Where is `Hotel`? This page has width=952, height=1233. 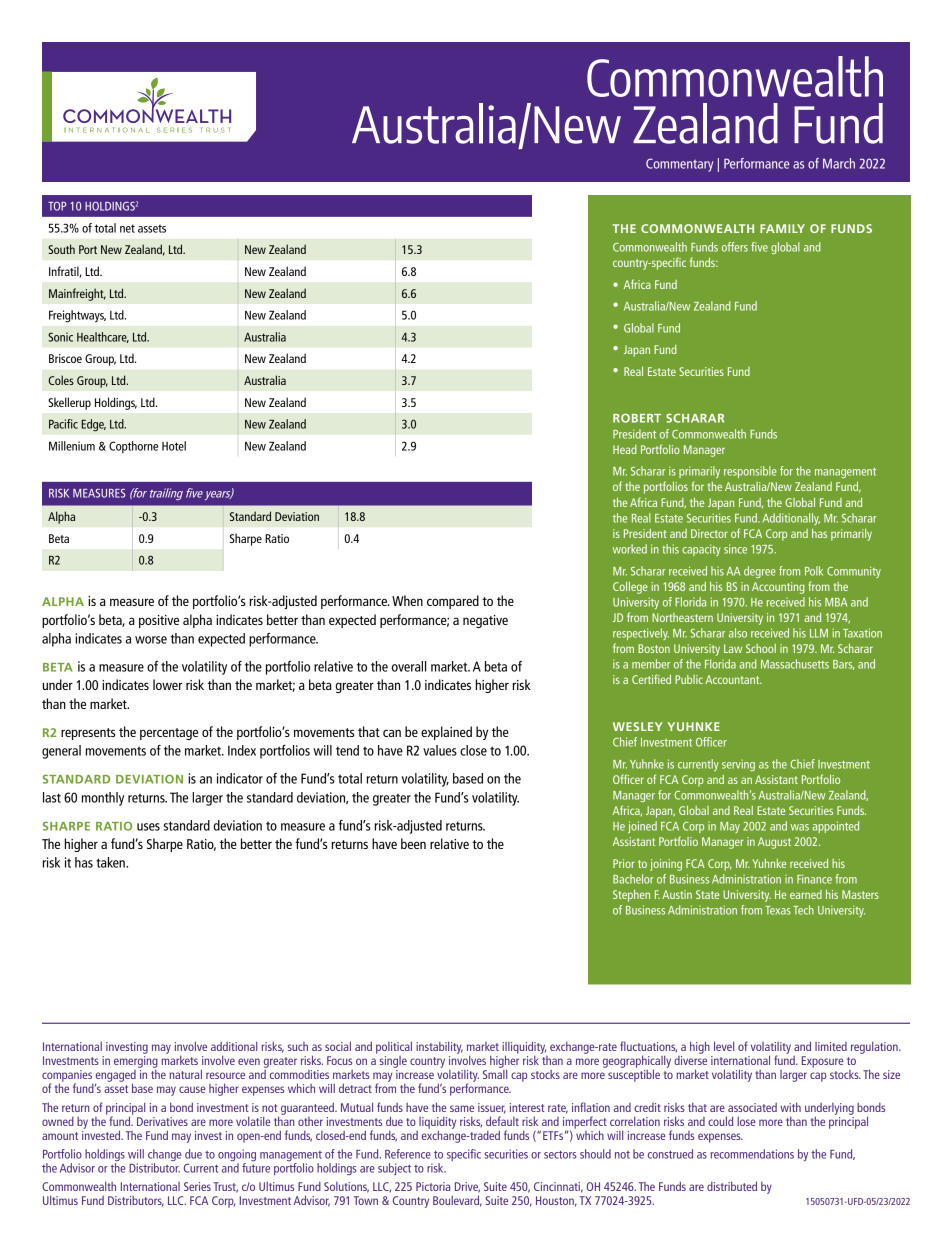 Hotel is located at coordinates (174, 446).
